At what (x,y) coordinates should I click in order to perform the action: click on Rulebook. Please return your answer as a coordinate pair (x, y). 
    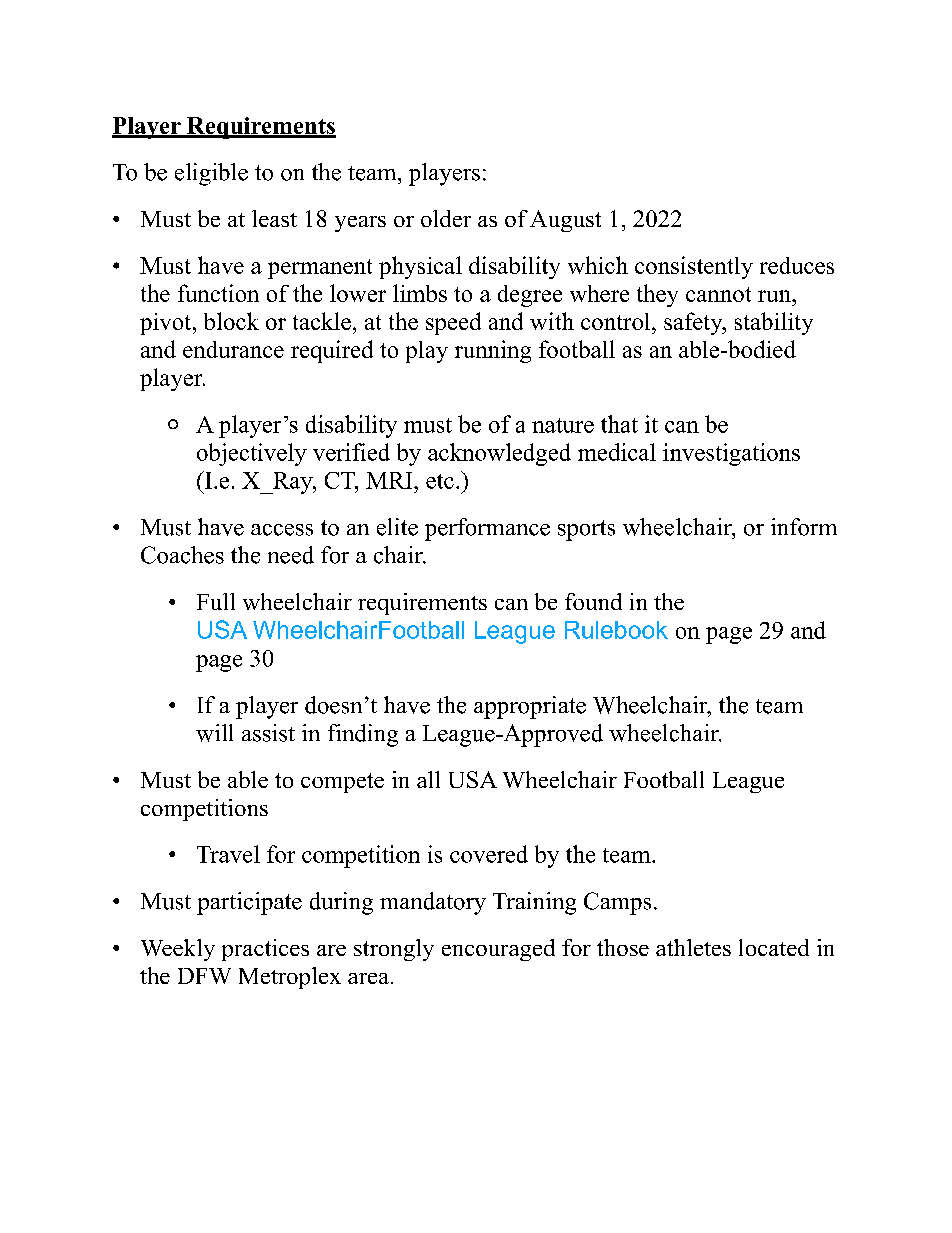
    Looking at the image, I should click on (616, 630).
